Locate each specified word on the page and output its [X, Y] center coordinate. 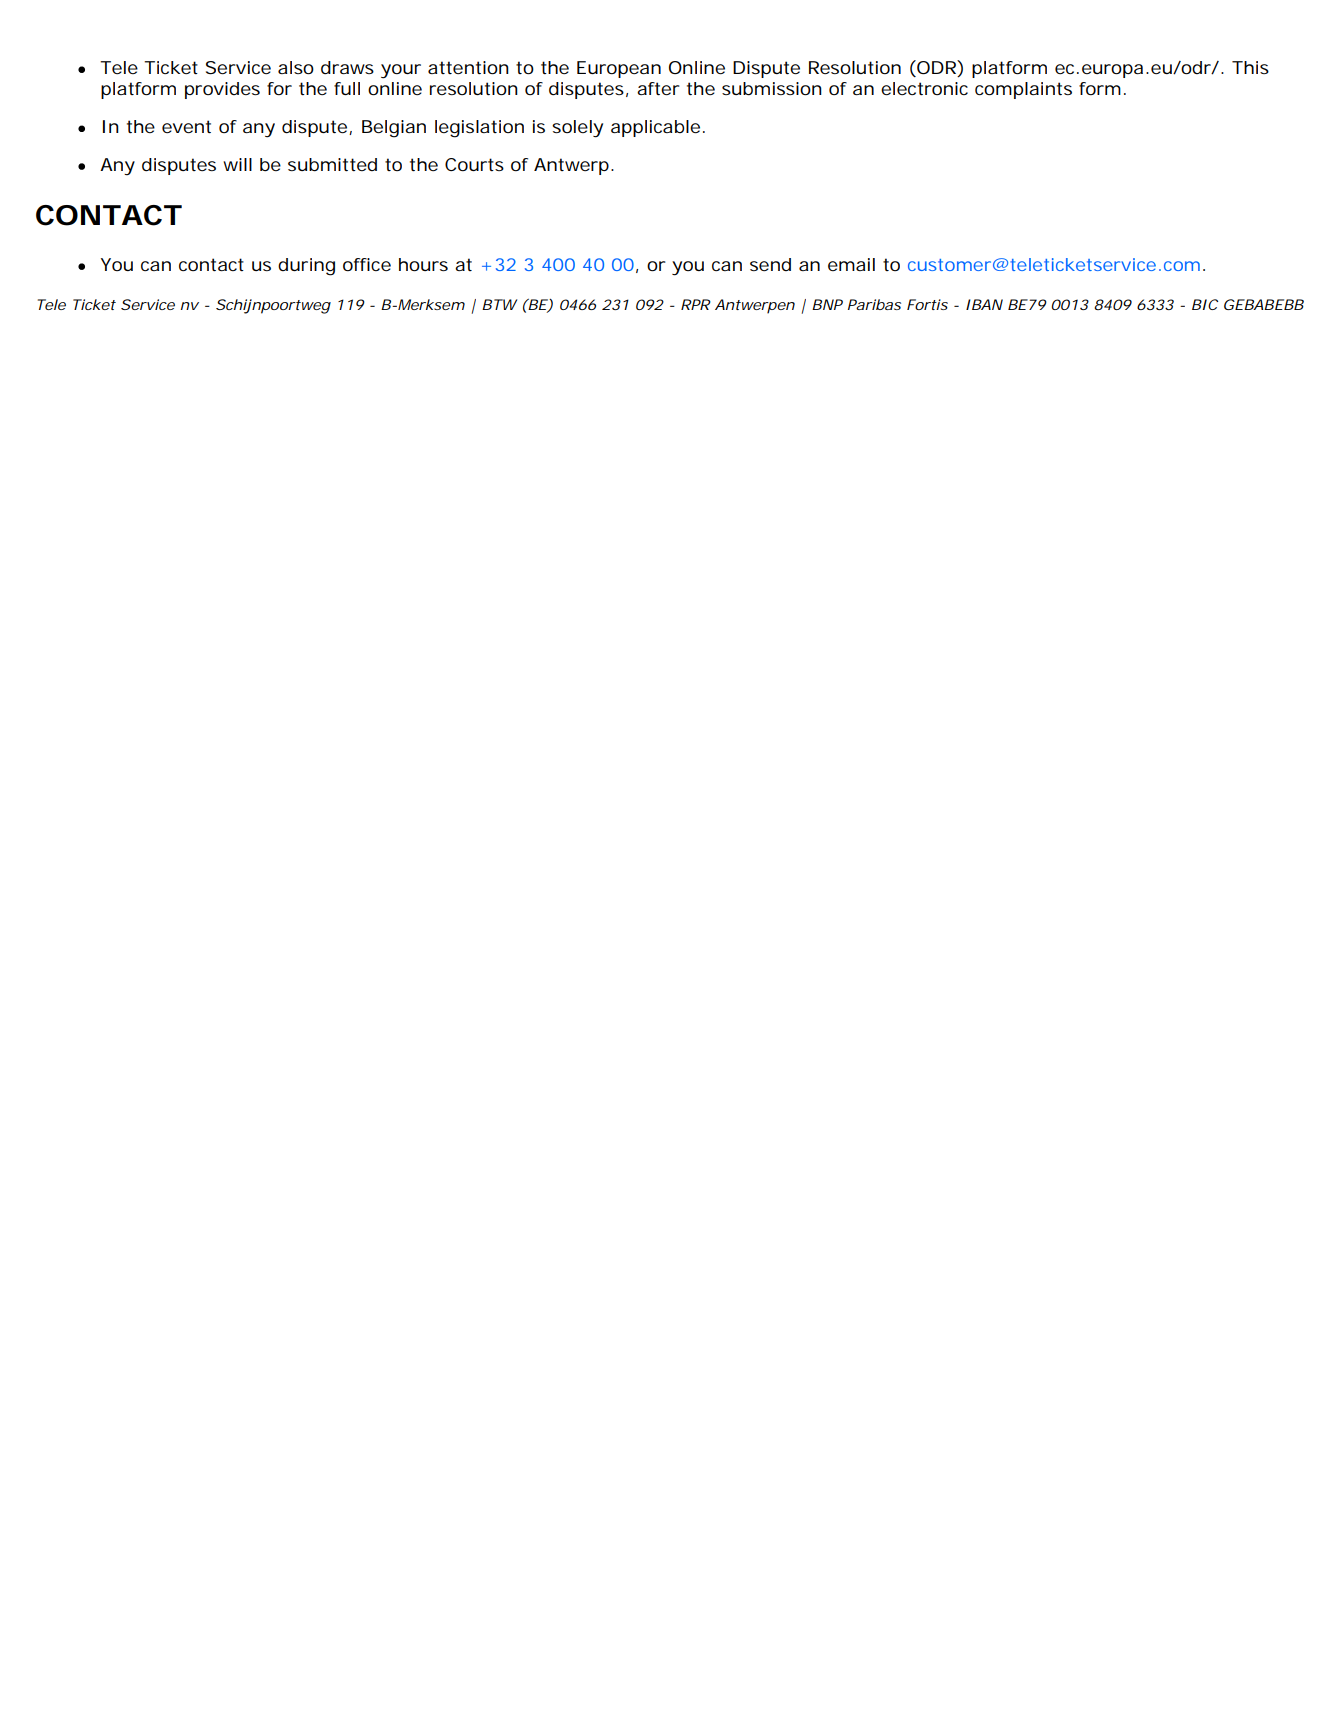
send [770, 264]
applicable [655, 128]
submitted [332, 165]
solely [577, 129]
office [367, 264]
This [1250, 67]
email [851, 264]
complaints [1023, 90]
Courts [474, 164]
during [306, 267]
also [296, 67]
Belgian [394, 129]
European [619, 69]
